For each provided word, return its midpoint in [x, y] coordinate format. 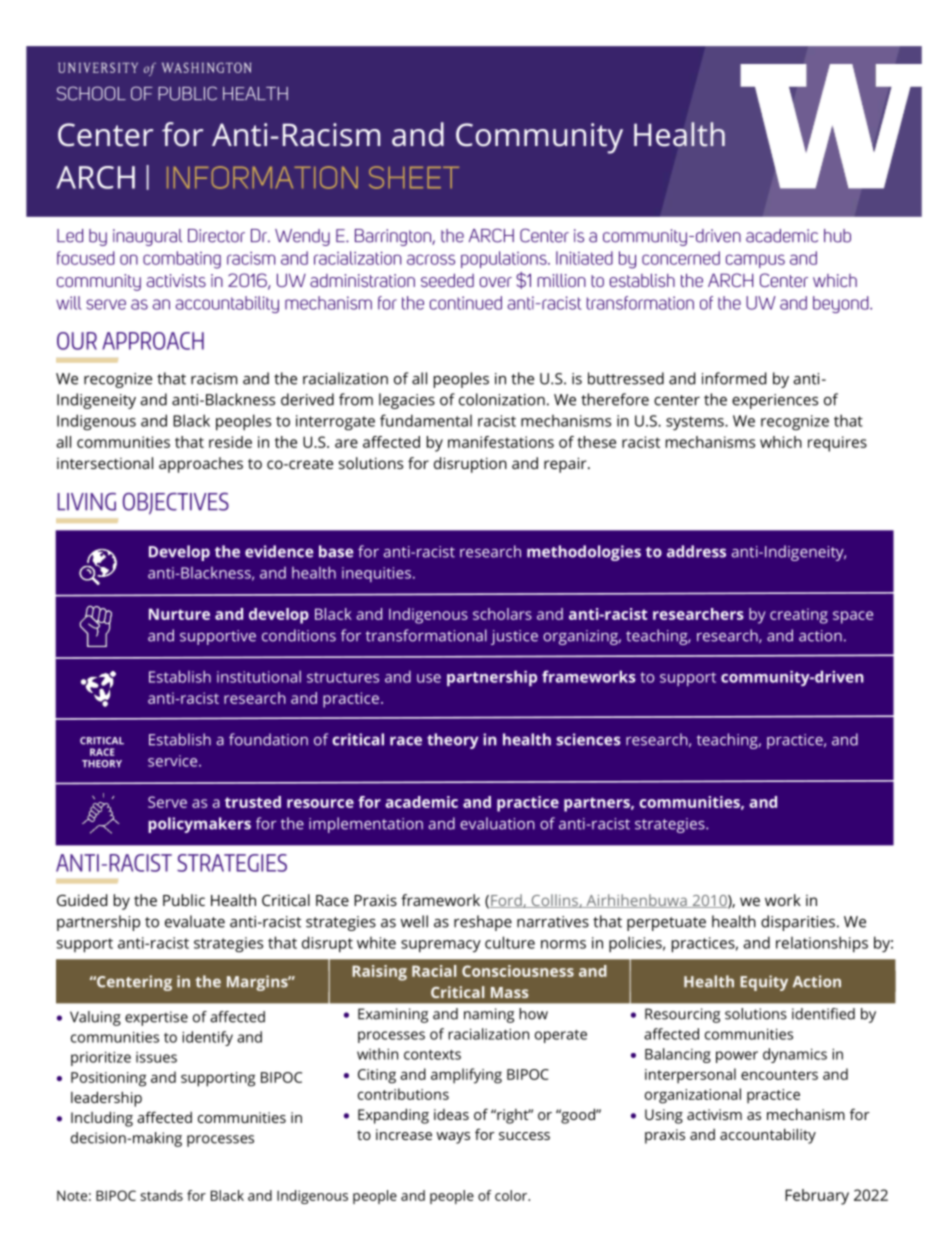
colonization [502, 399]
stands [162, 1195]
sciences [588, 739]
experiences [775, 401]
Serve [167, 802]
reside [230, 442]
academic [421, 802]
